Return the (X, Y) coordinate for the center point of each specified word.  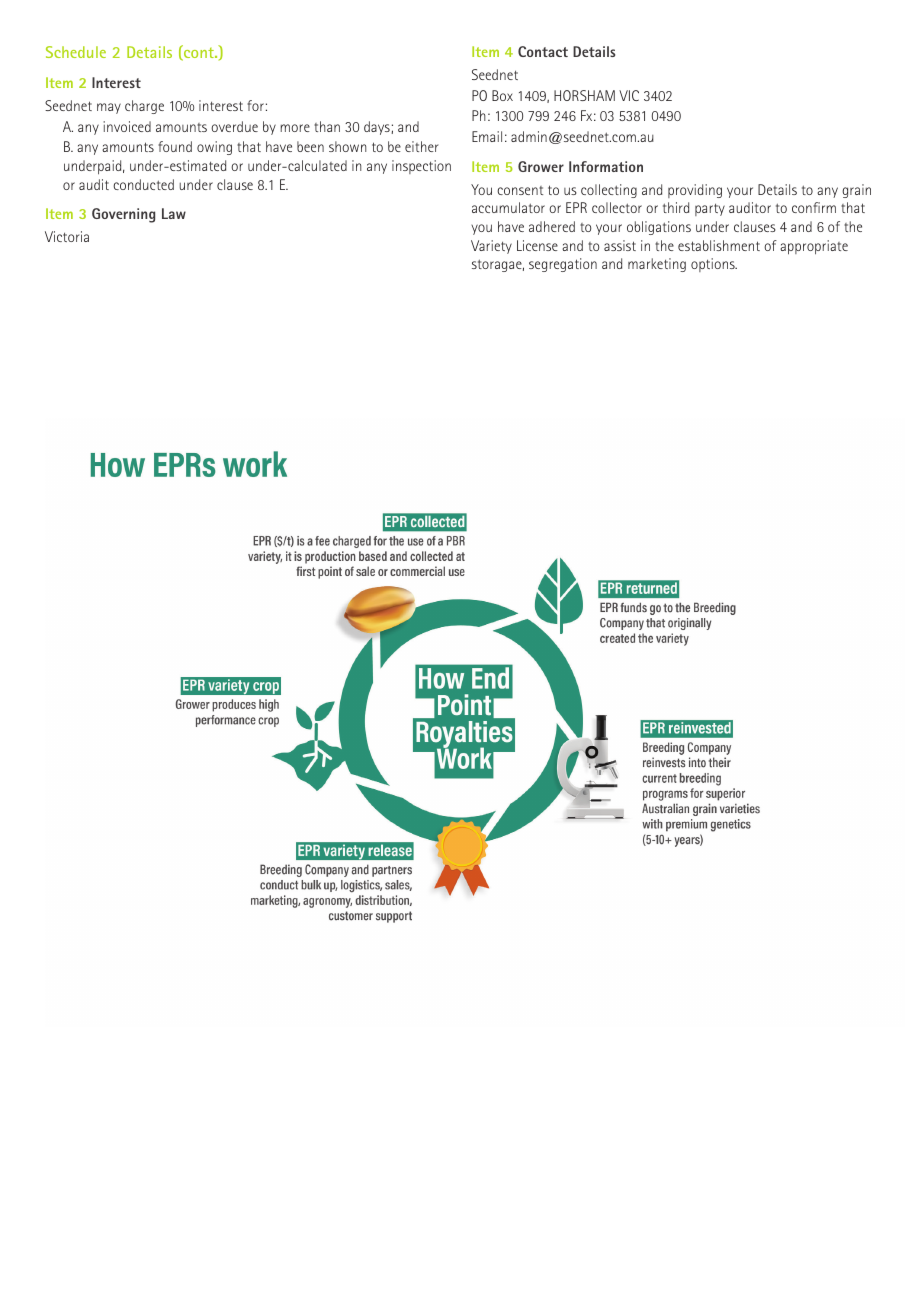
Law (174, 213)
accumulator (508, 207)
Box (502, 95)
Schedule (76, 52)
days (378, 128)
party (710, 209)
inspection (421, 167)
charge (144, 107)
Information (606, 166)
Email (487, 136)
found (175, 146)
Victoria (67, 236)
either (422, 146)
